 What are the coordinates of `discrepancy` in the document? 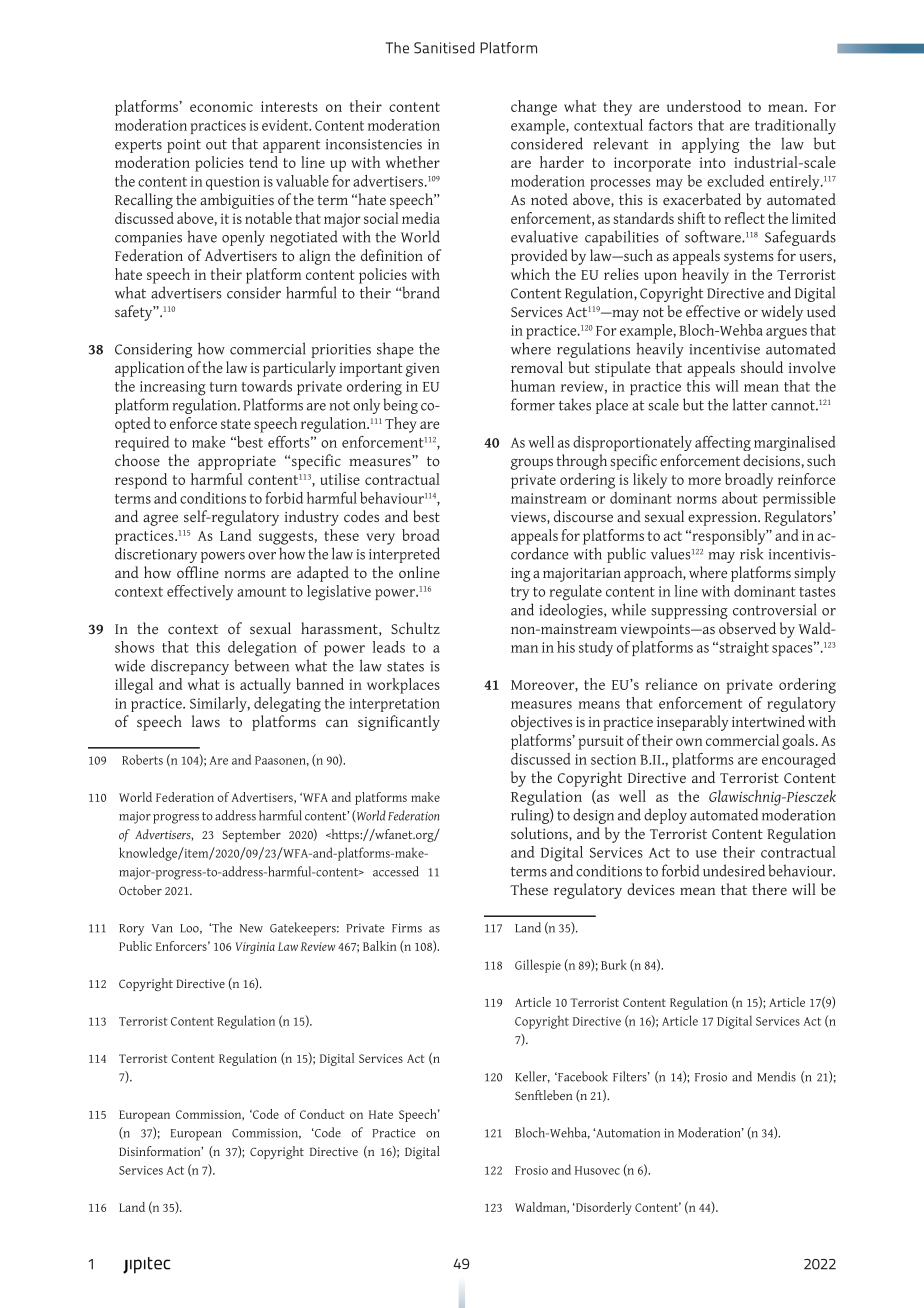 It's located at (190, 667).
